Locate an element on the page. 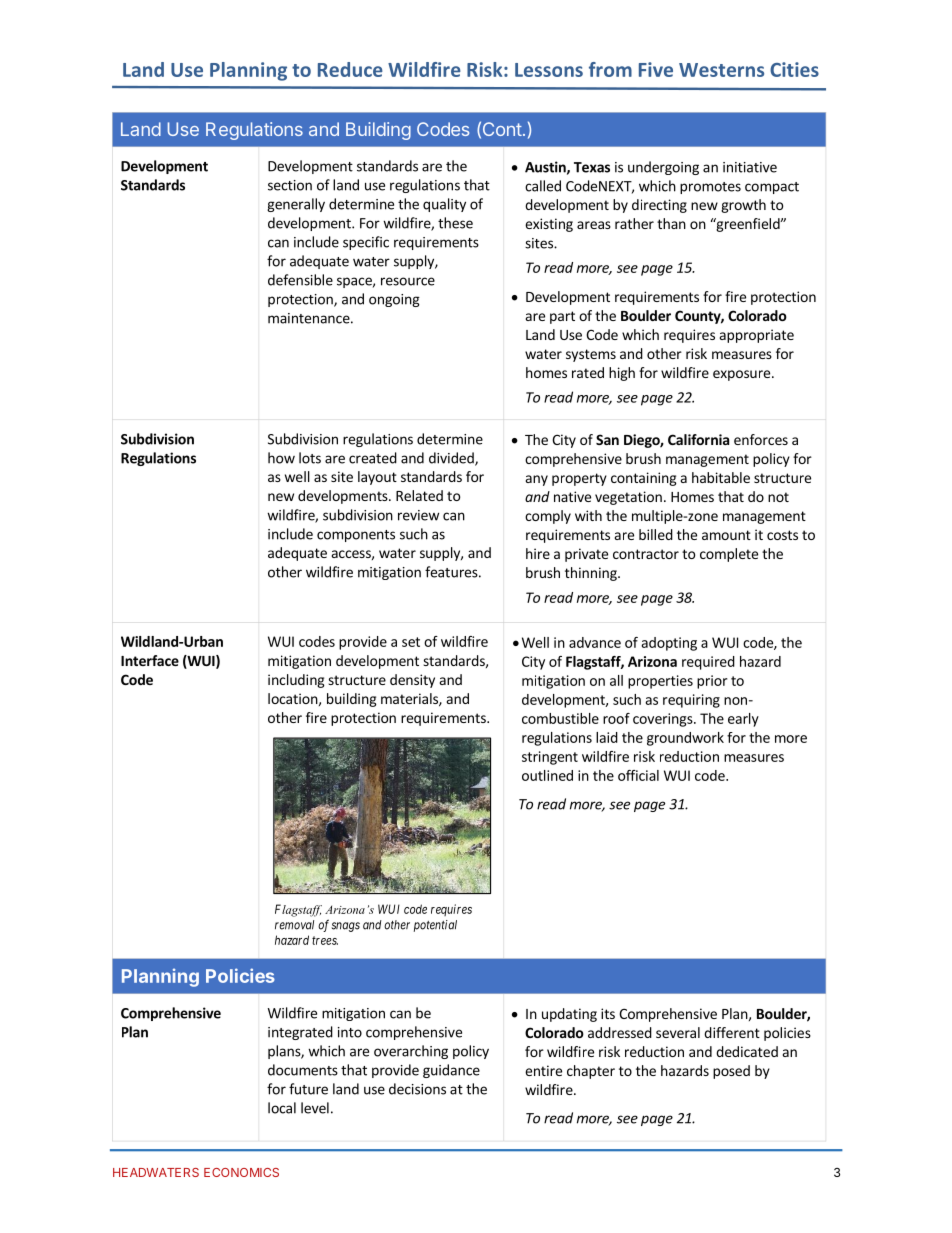  Westerns is located at coordinates (721, 70).
